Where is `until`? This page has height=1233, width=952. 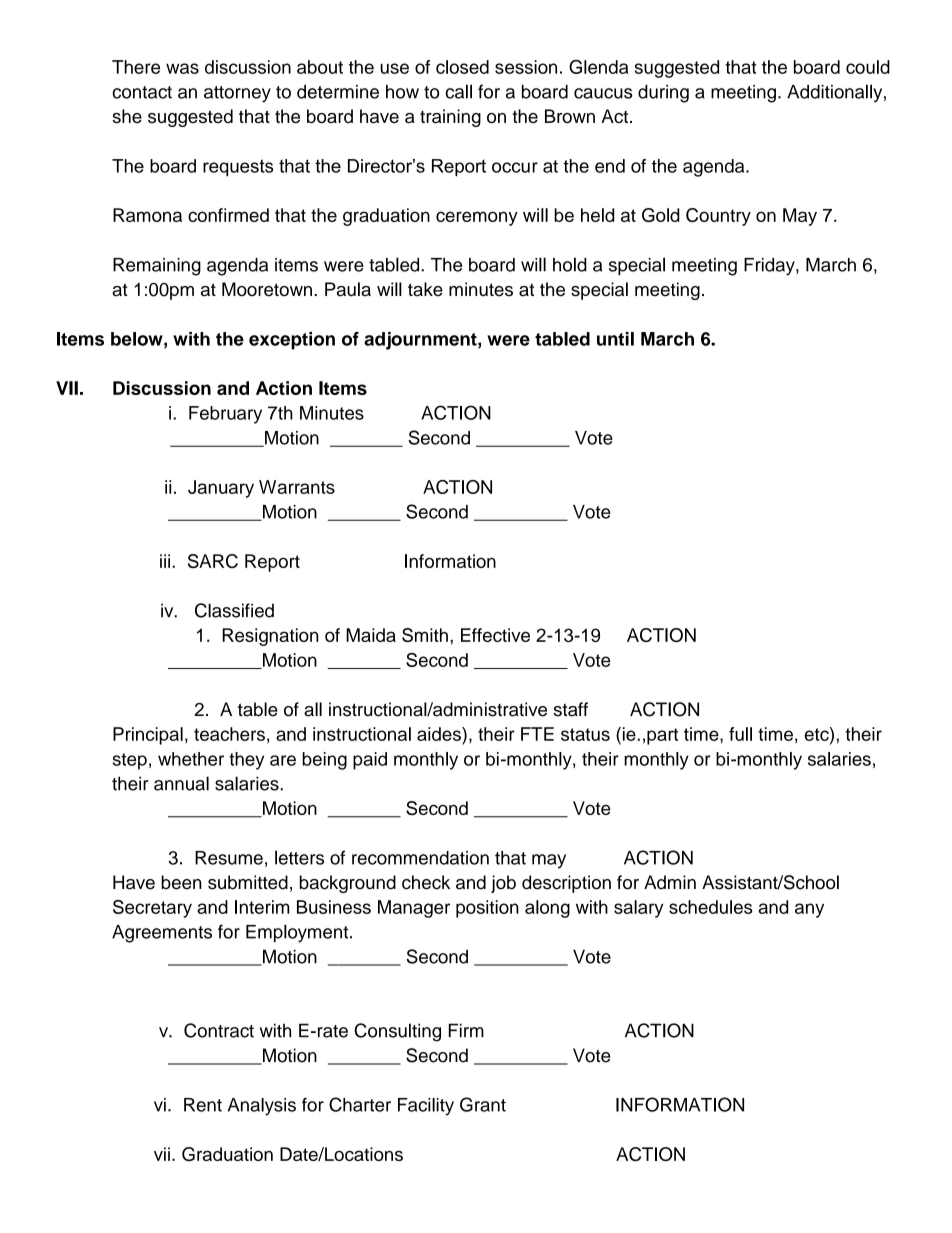 until is located at coordinates (615, 339).
